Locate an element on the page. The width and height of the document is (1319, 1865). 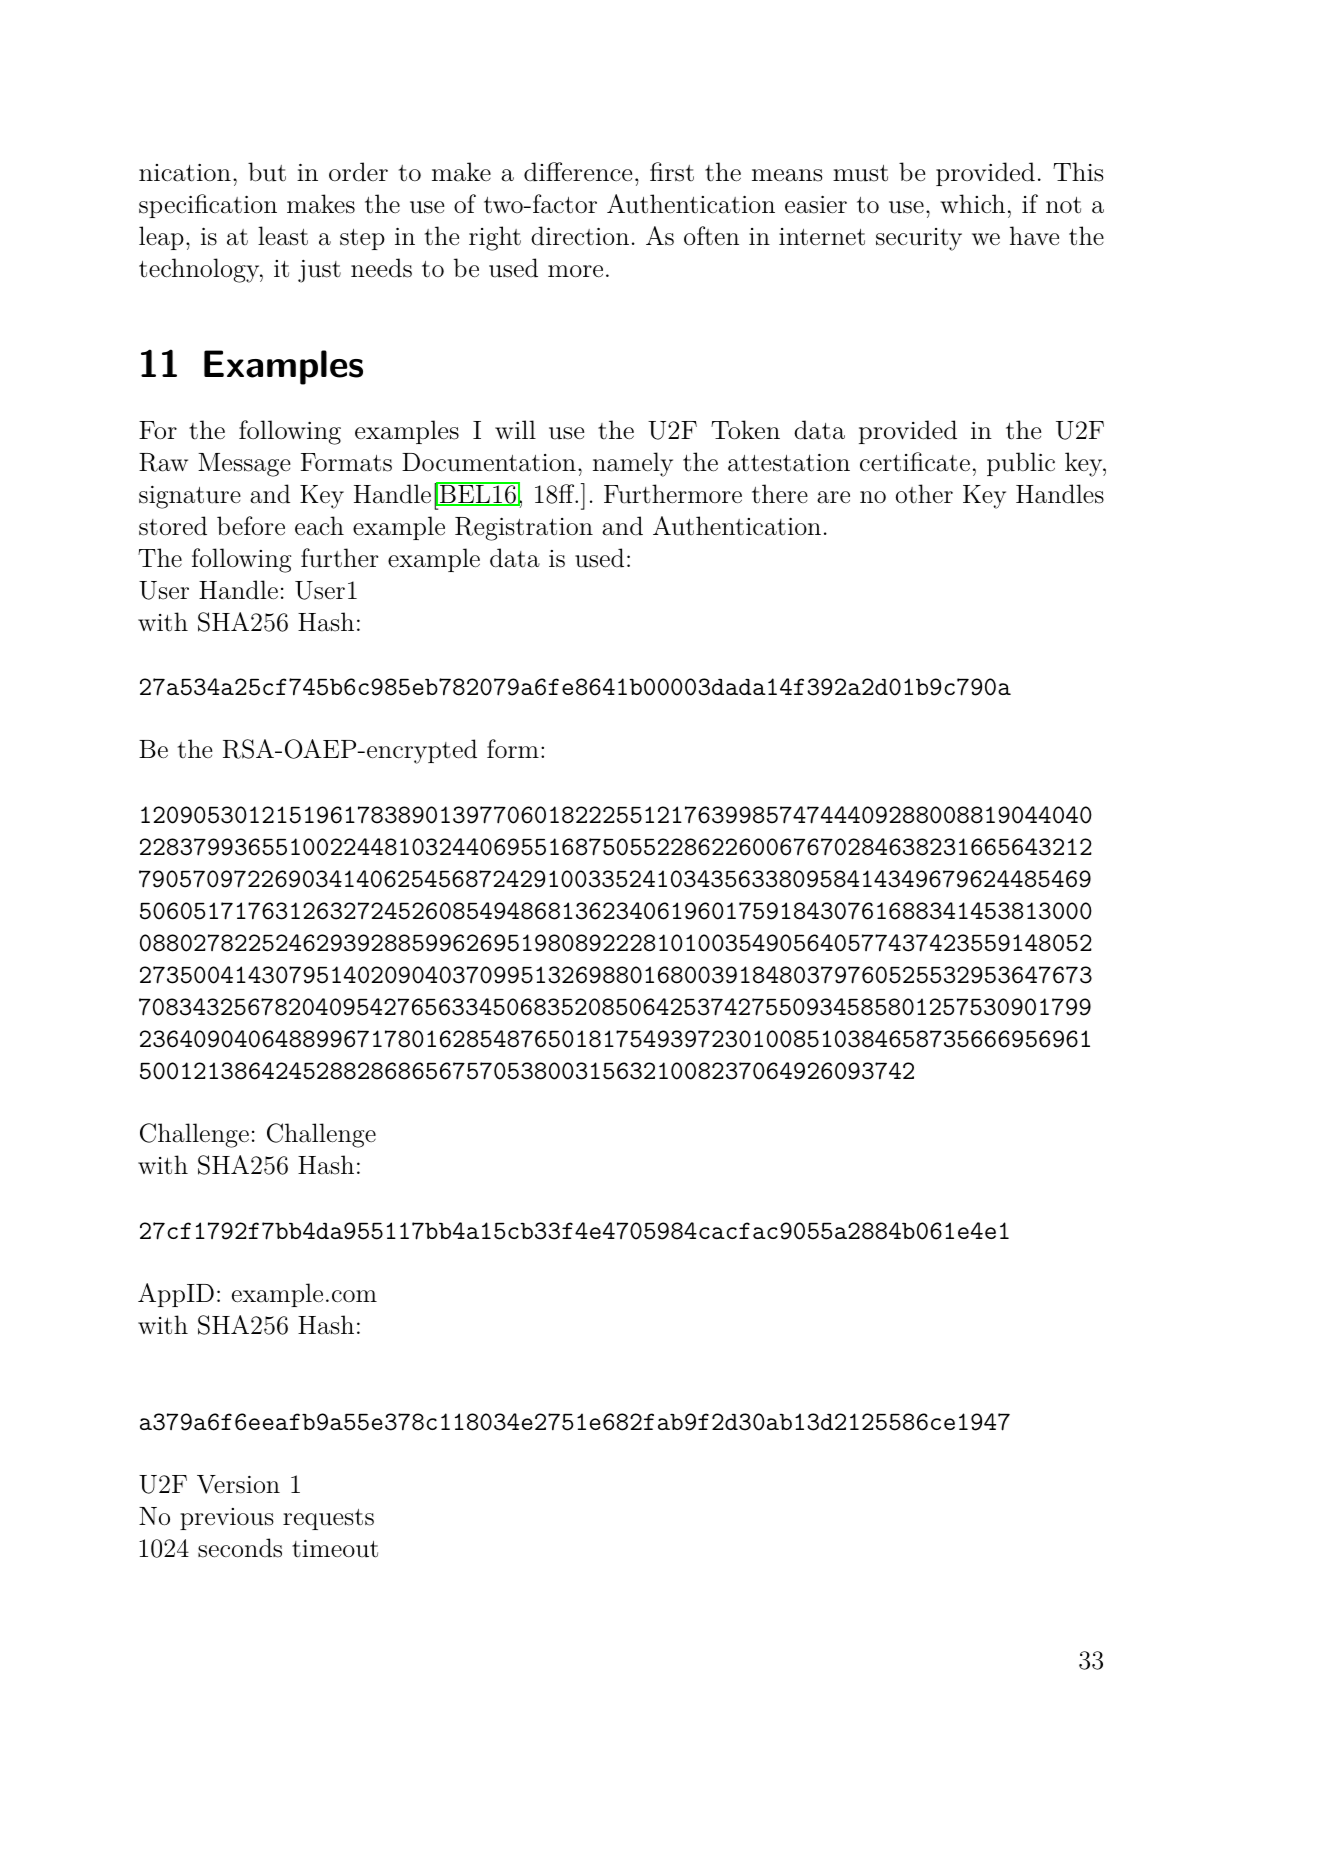
are is located at coordinates (833, 497).
